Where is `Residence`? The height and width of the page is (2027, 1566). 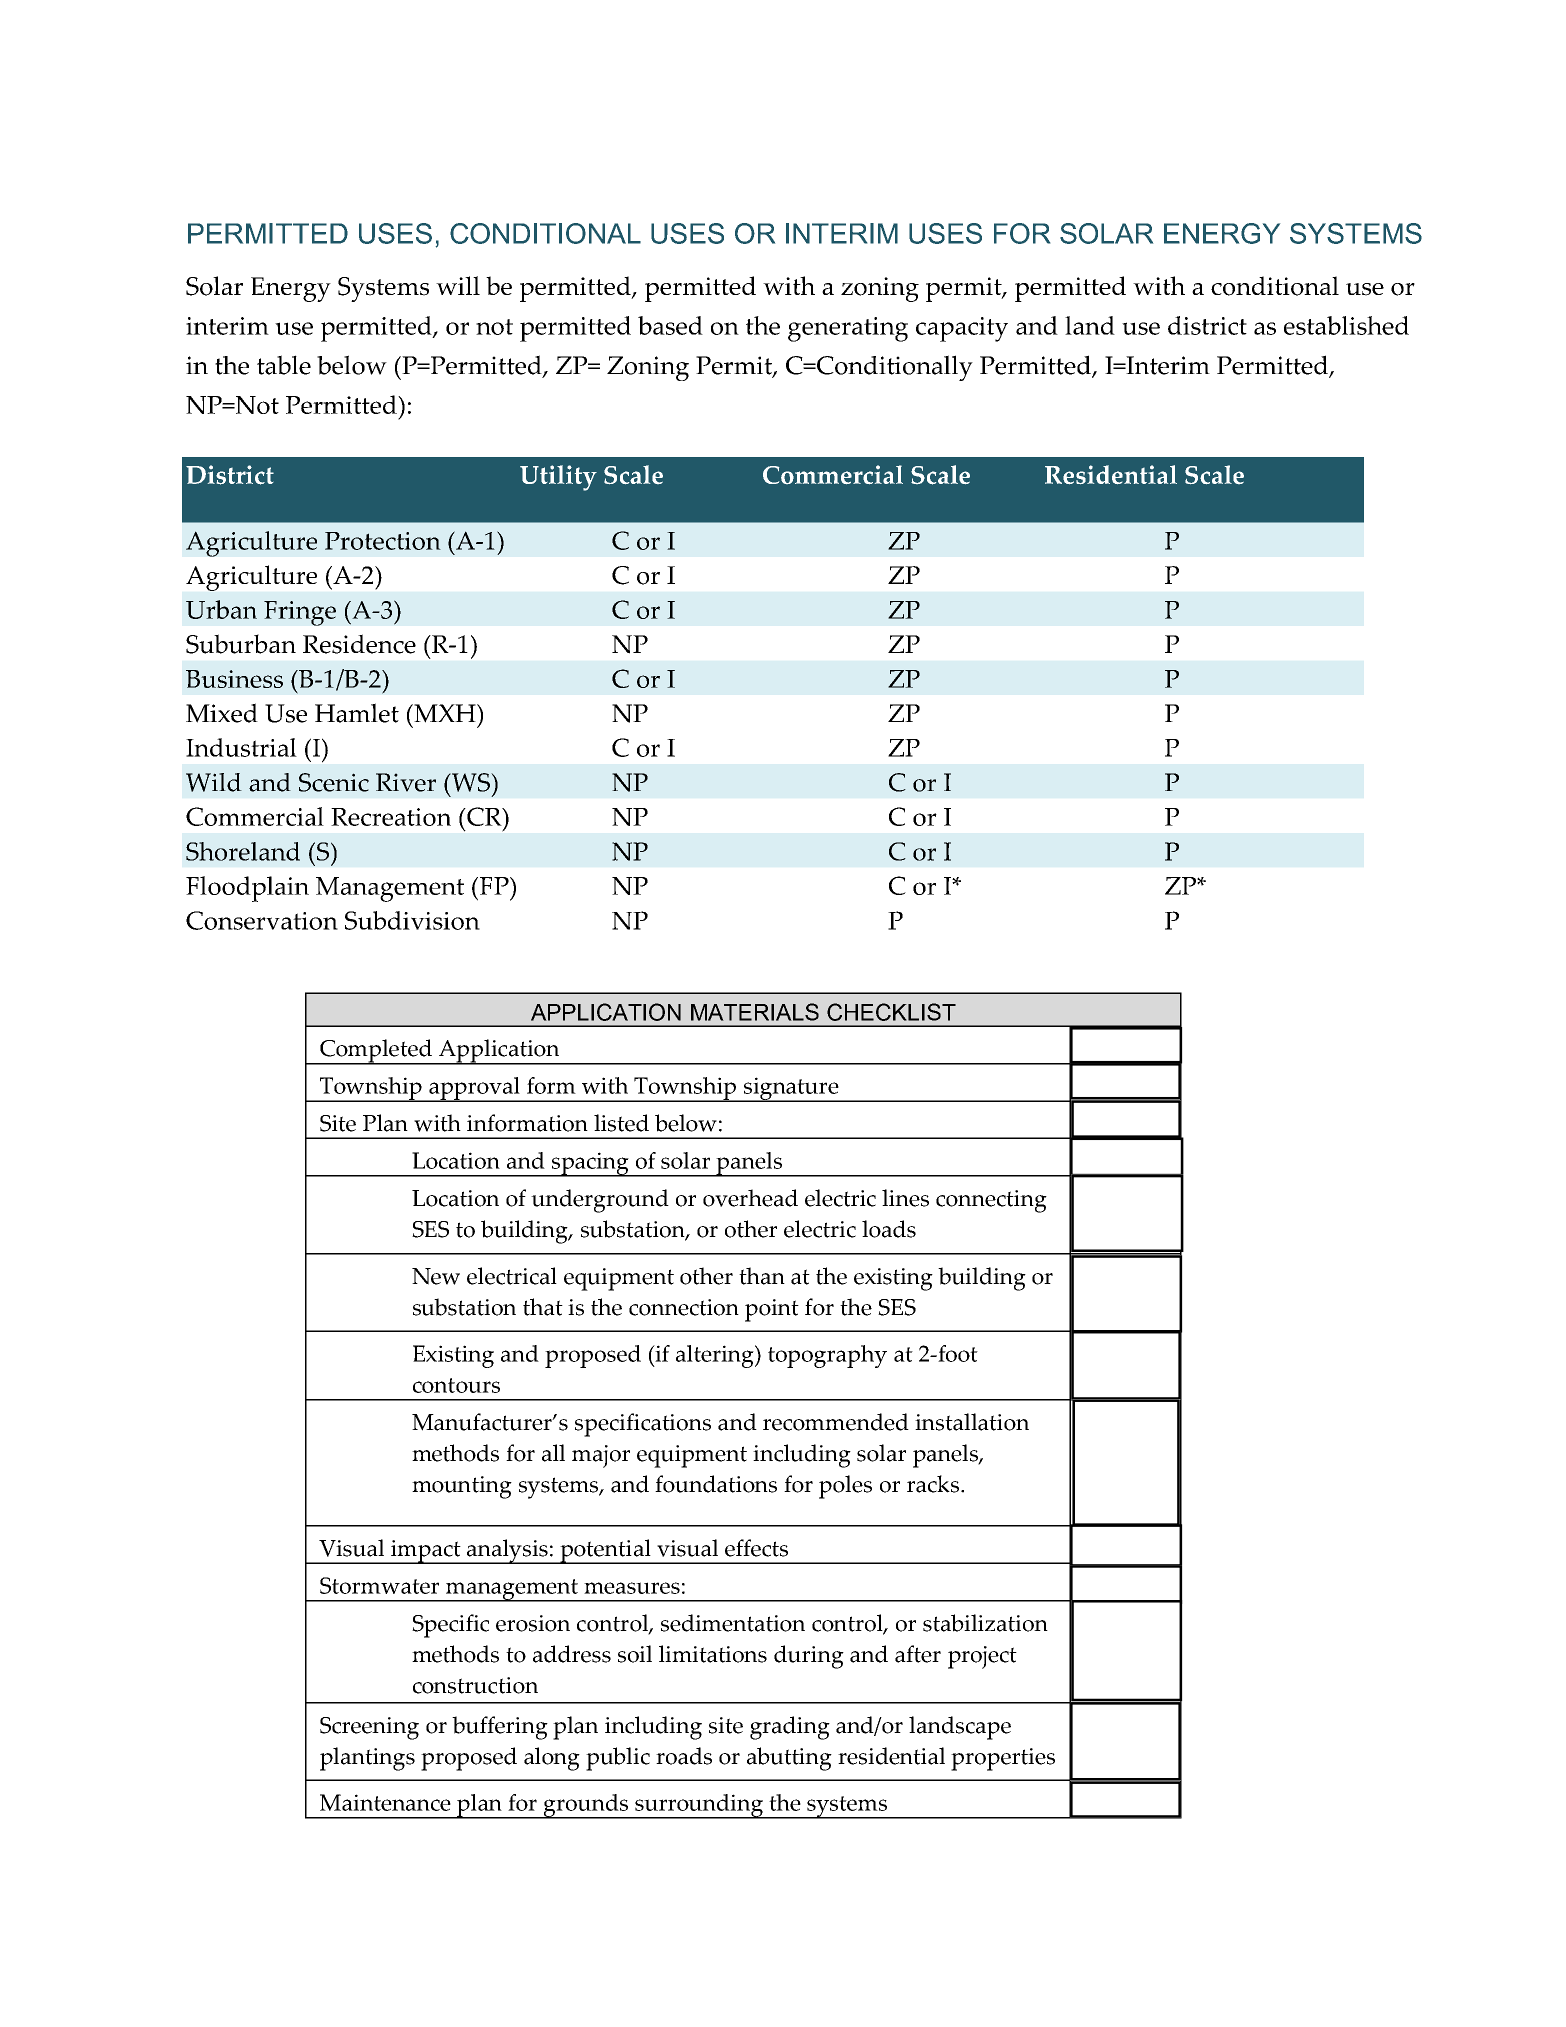 Residence is located at coordinates (359, 644).
